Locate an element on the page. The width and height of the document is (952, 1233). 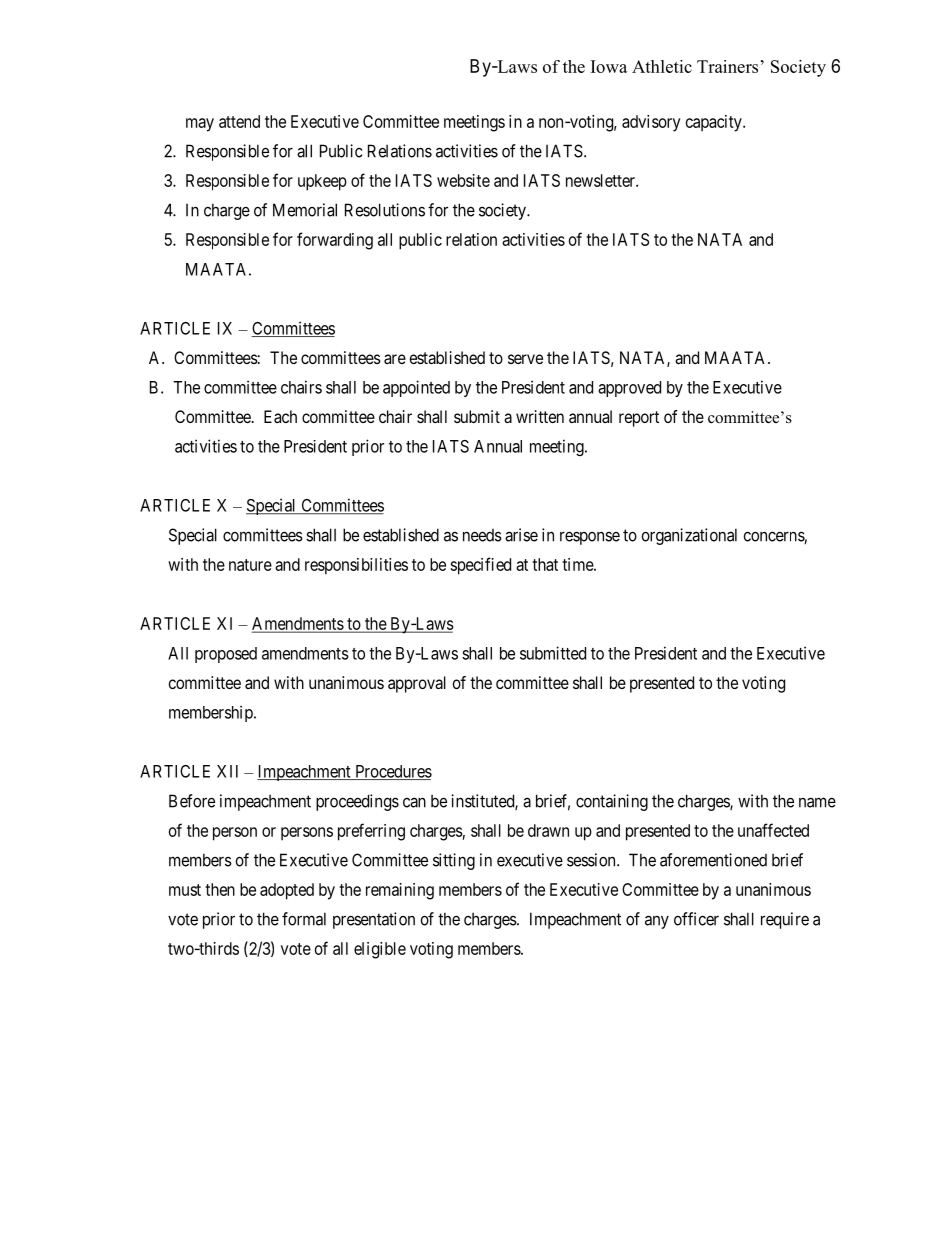
nature is located at coordinates (250, 565).
